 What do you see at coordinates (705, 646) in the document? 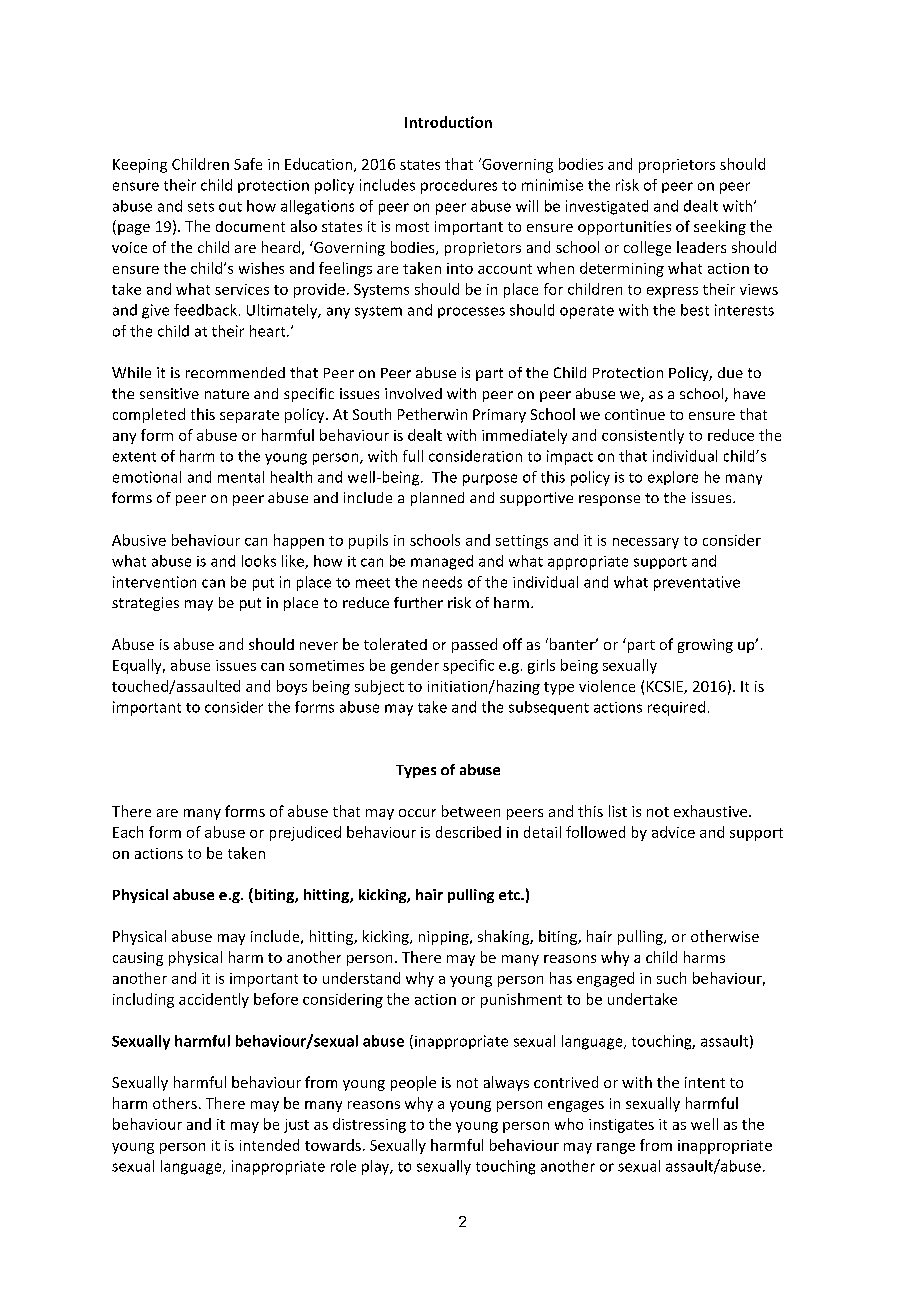
I see `growing` at bounding box center [705, 646].
